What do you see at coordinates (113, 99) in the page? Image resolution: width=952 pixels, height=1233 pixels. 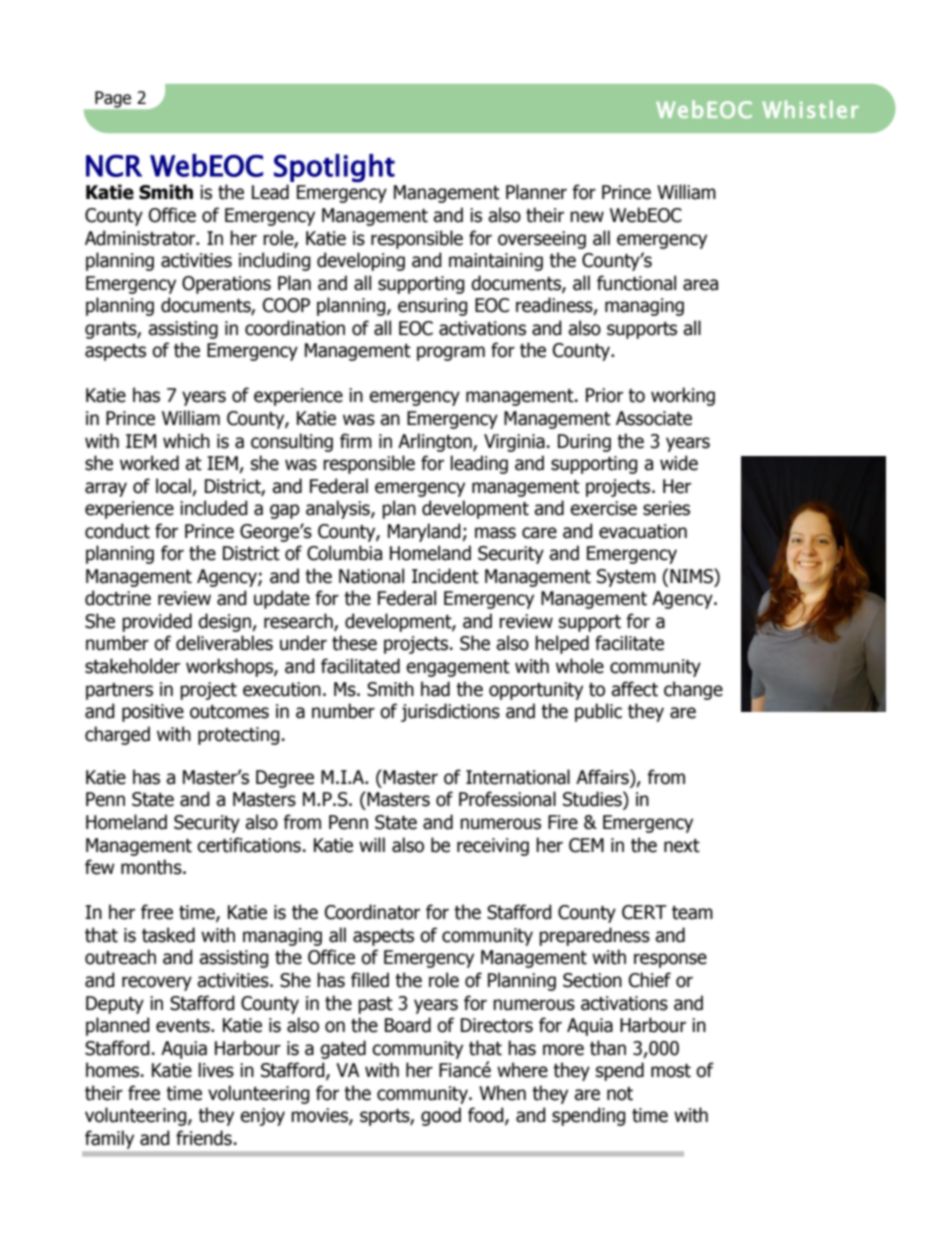 I see `Page` at bounding box center [113, 99].
